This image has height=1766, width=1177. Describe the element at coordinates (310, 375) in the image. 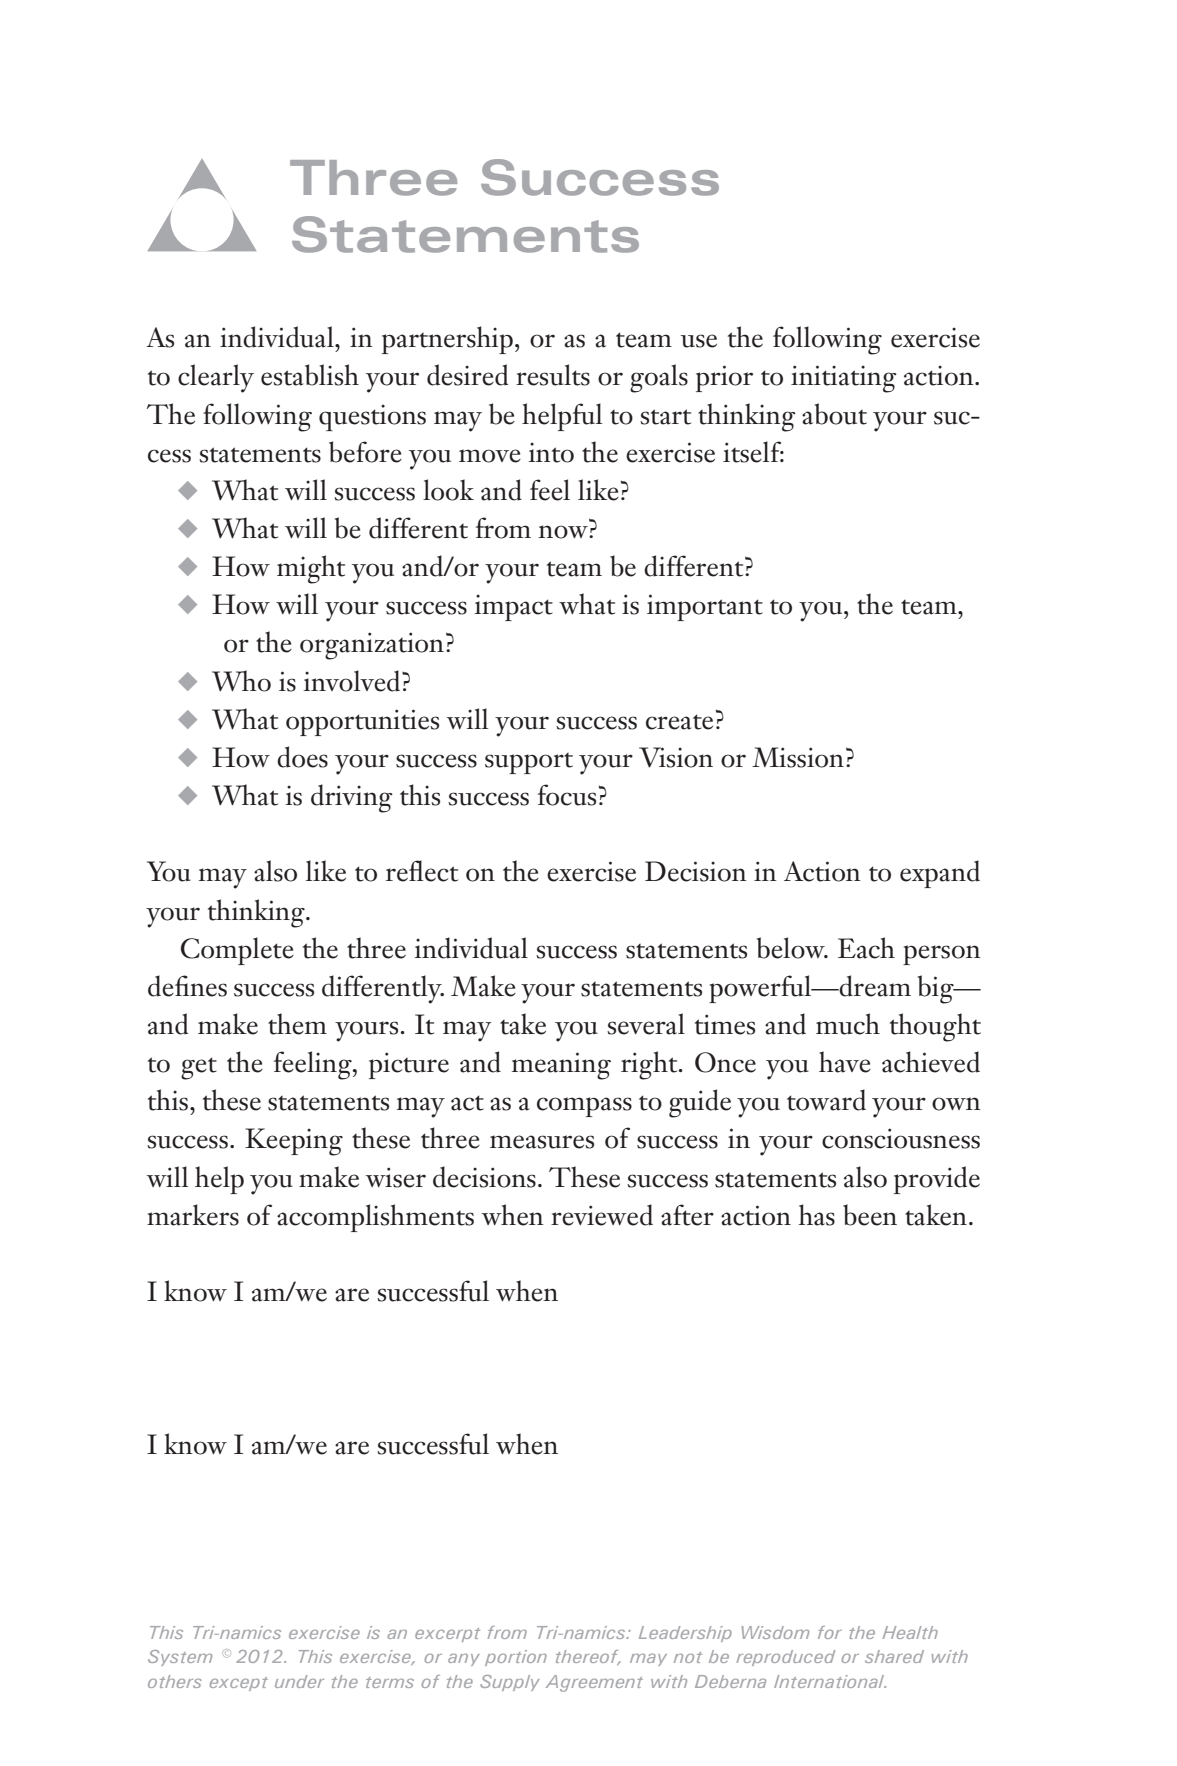

I see `establish` at that location.
